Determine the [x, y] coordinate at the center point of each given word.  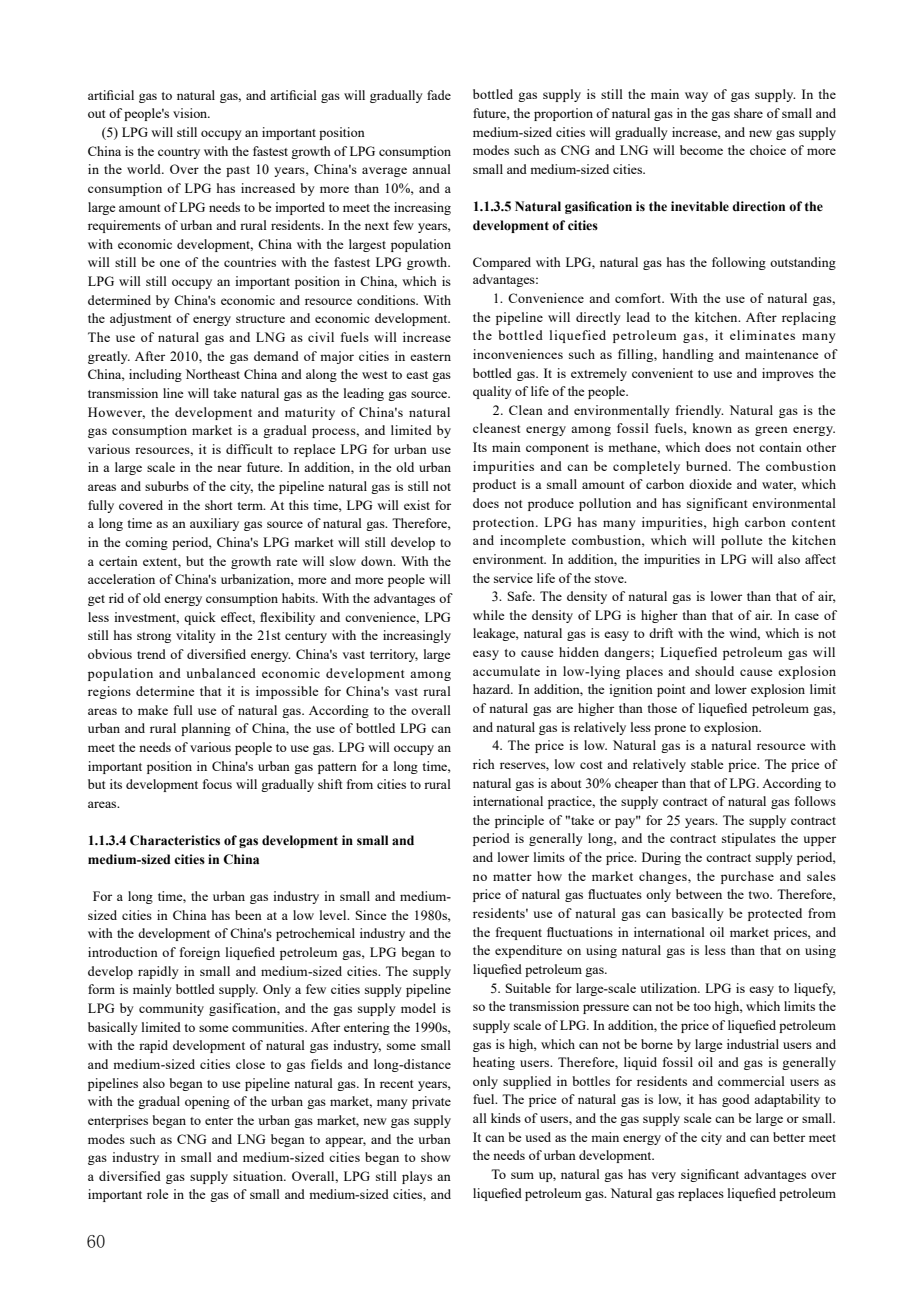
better [789, 1137]
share [748, 113]
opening [207, 1102]
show [436, 1157]
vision [191, 113]
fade [439, 95]
